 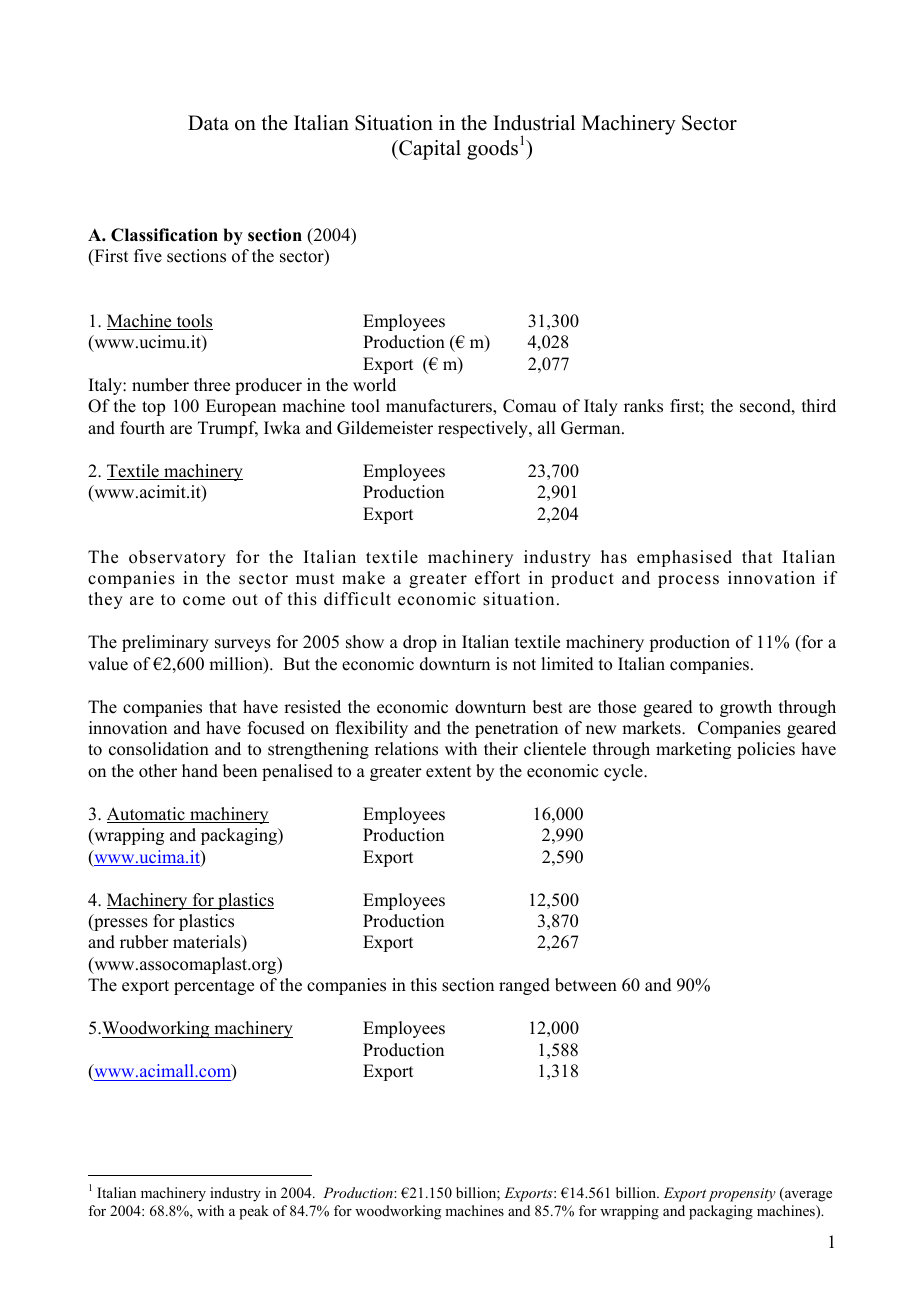 I want to click on third, so click(x=819, y=406).
